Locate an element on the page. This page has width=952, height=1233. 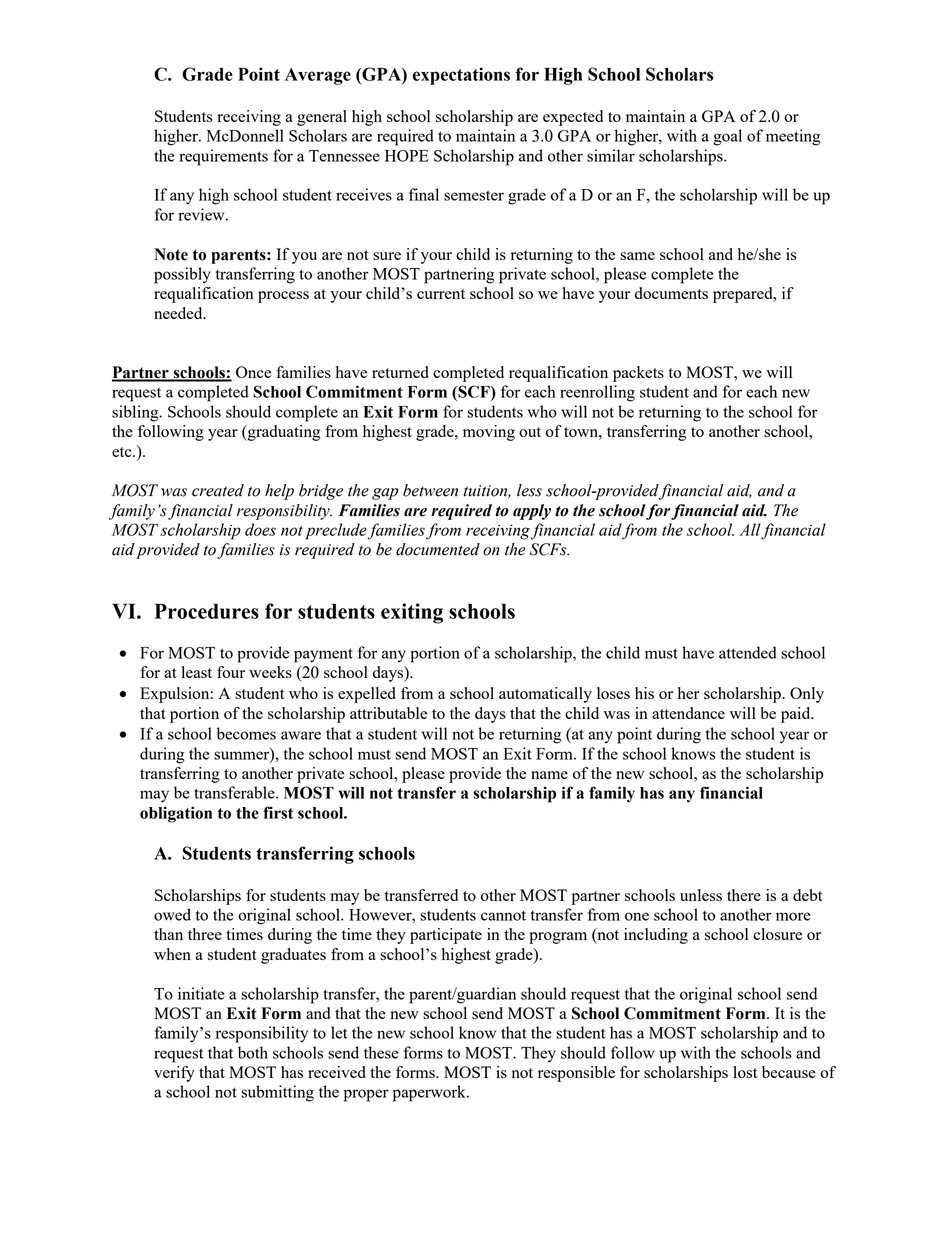
verify is located at coordinates (174, 1074).
